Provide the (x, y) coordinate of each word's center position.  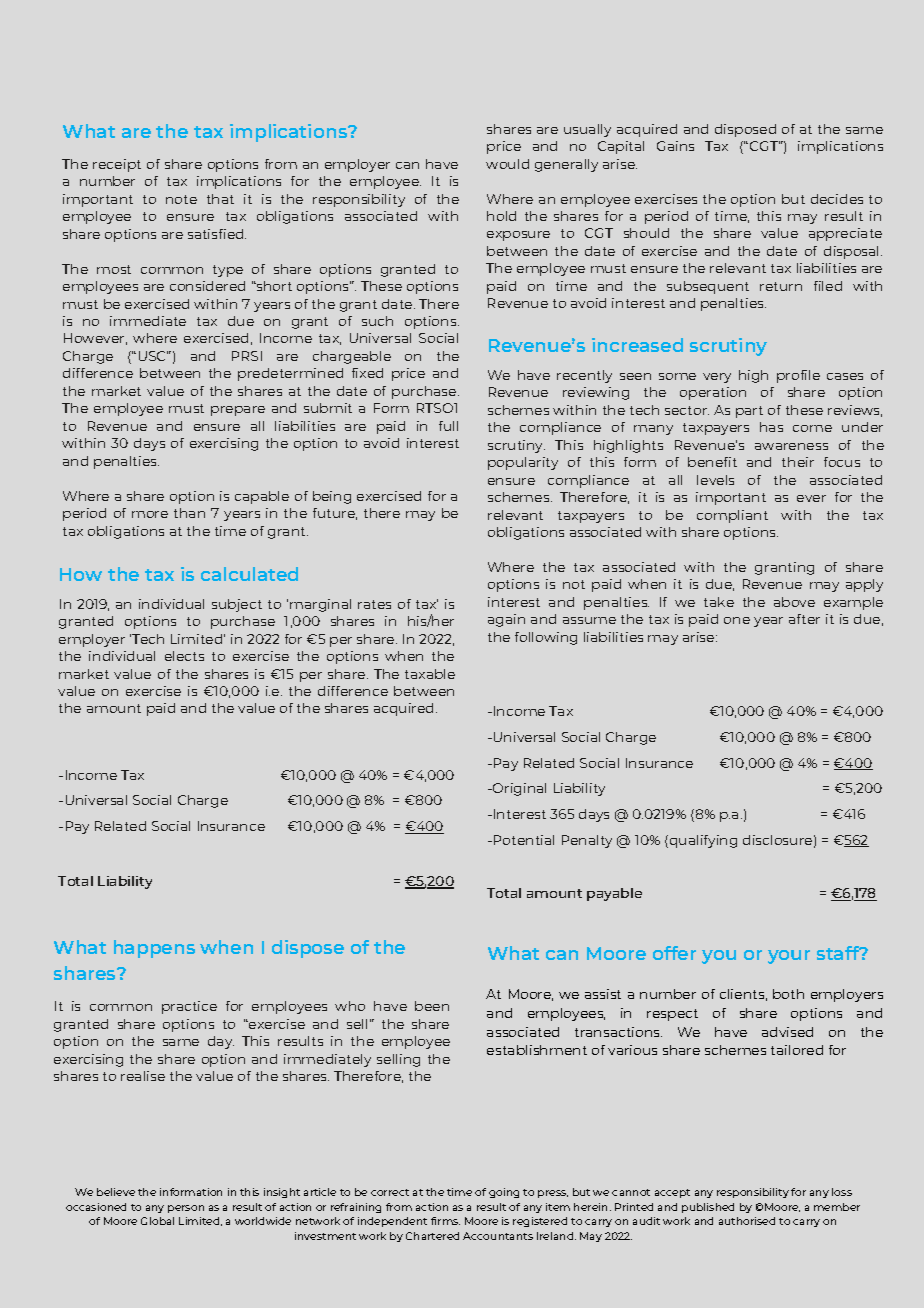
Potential (524, 840)
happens (154, 949)
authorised (747, 1221)
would (507, 164)
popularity (523, 463)
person (186, 1209)
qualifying (702, 841)
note (181, 199)
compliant (732, 516)
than (189, 513)
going (504, 1193)
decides (837, 199)
